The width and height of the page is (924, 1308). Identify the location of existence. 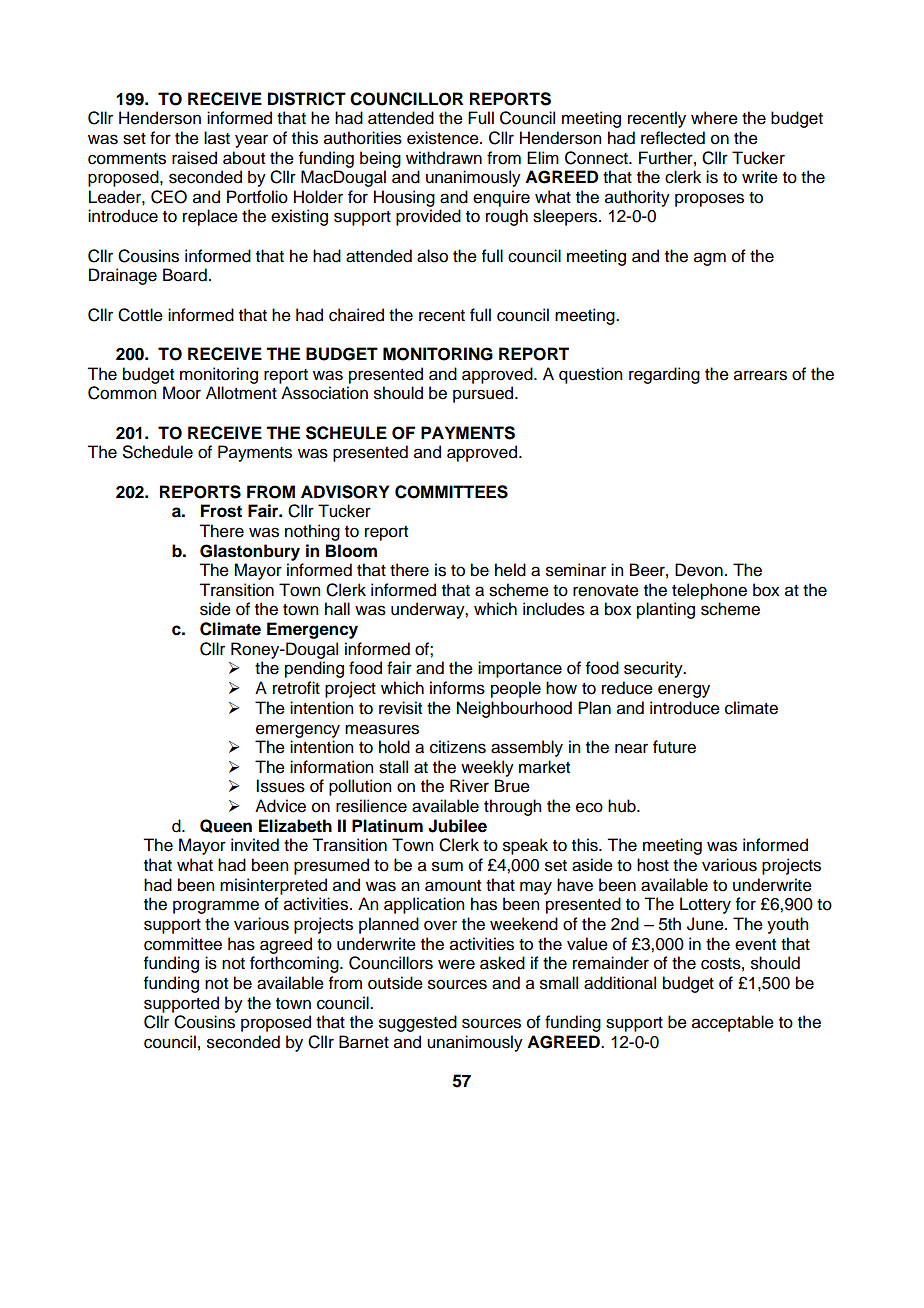
(444, 138).
